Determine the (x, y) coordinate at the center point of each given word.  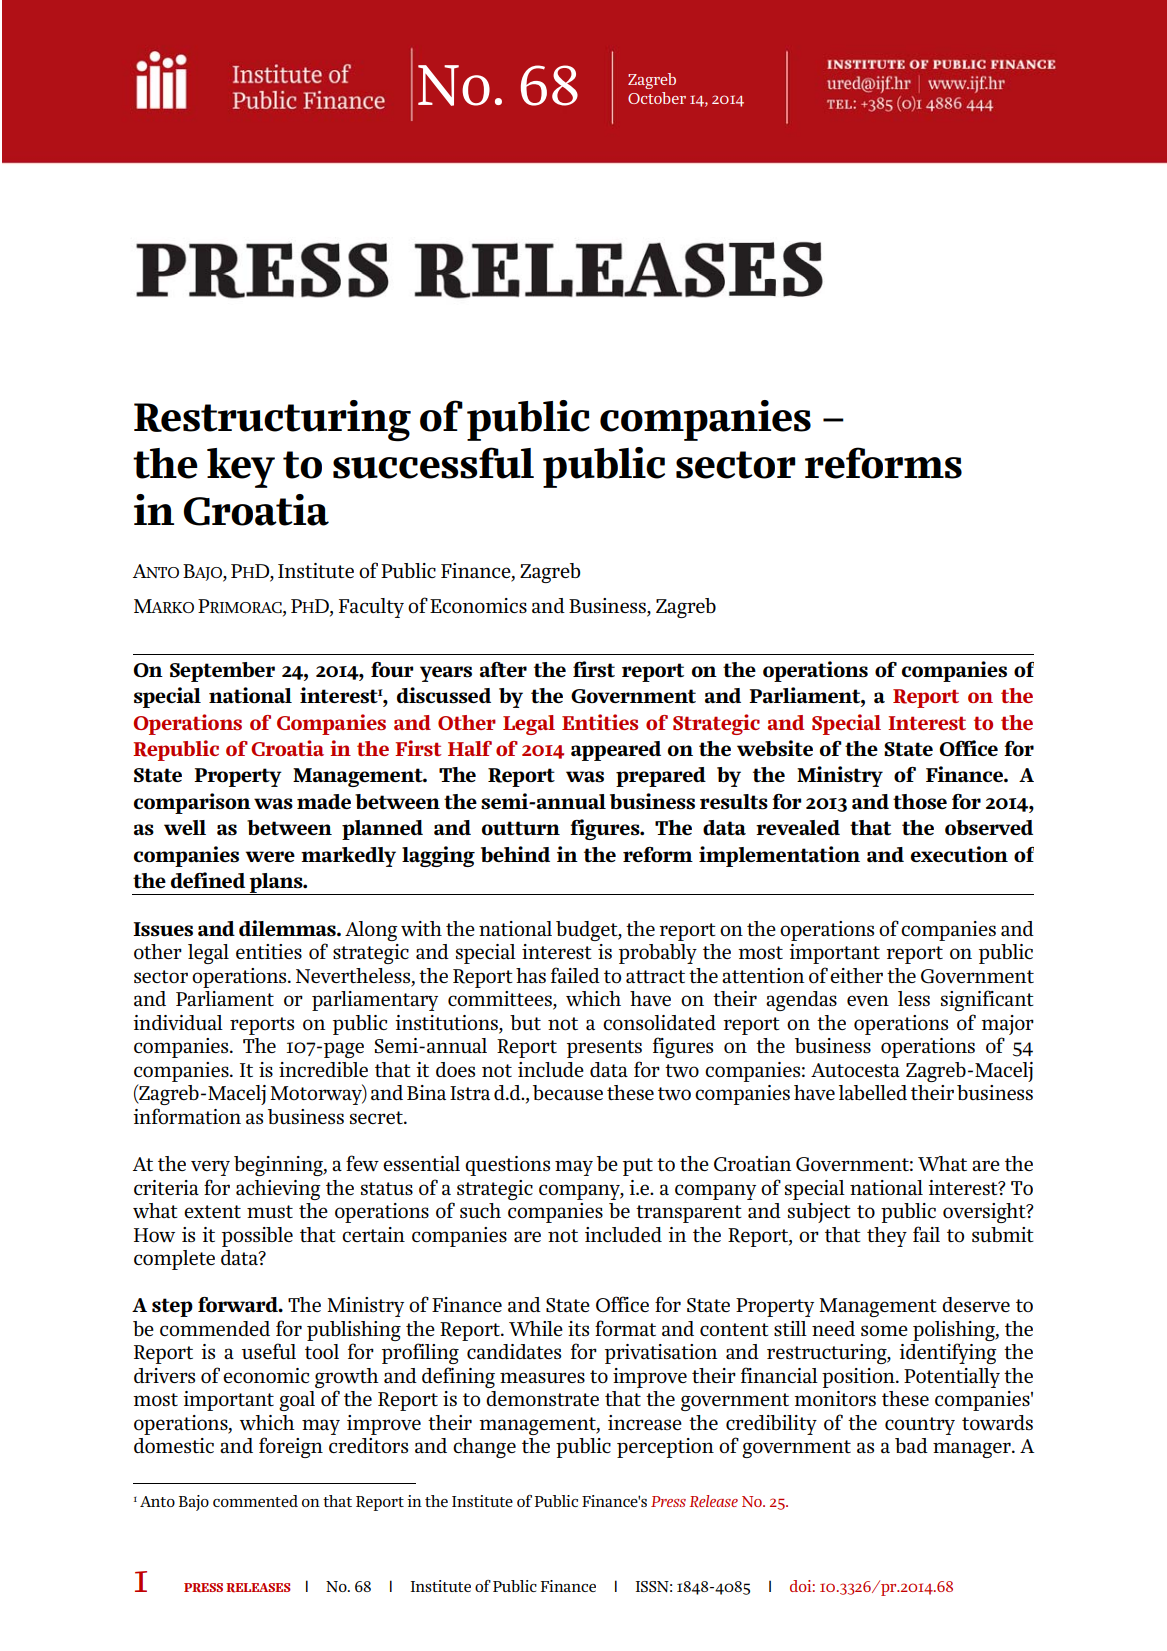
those (920, 802)
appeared (616, 751)
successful (433, 463)
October (657, 98)
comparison (192, 803)
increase (645, 1422)
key (241, 468)
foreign (291, 1447)
